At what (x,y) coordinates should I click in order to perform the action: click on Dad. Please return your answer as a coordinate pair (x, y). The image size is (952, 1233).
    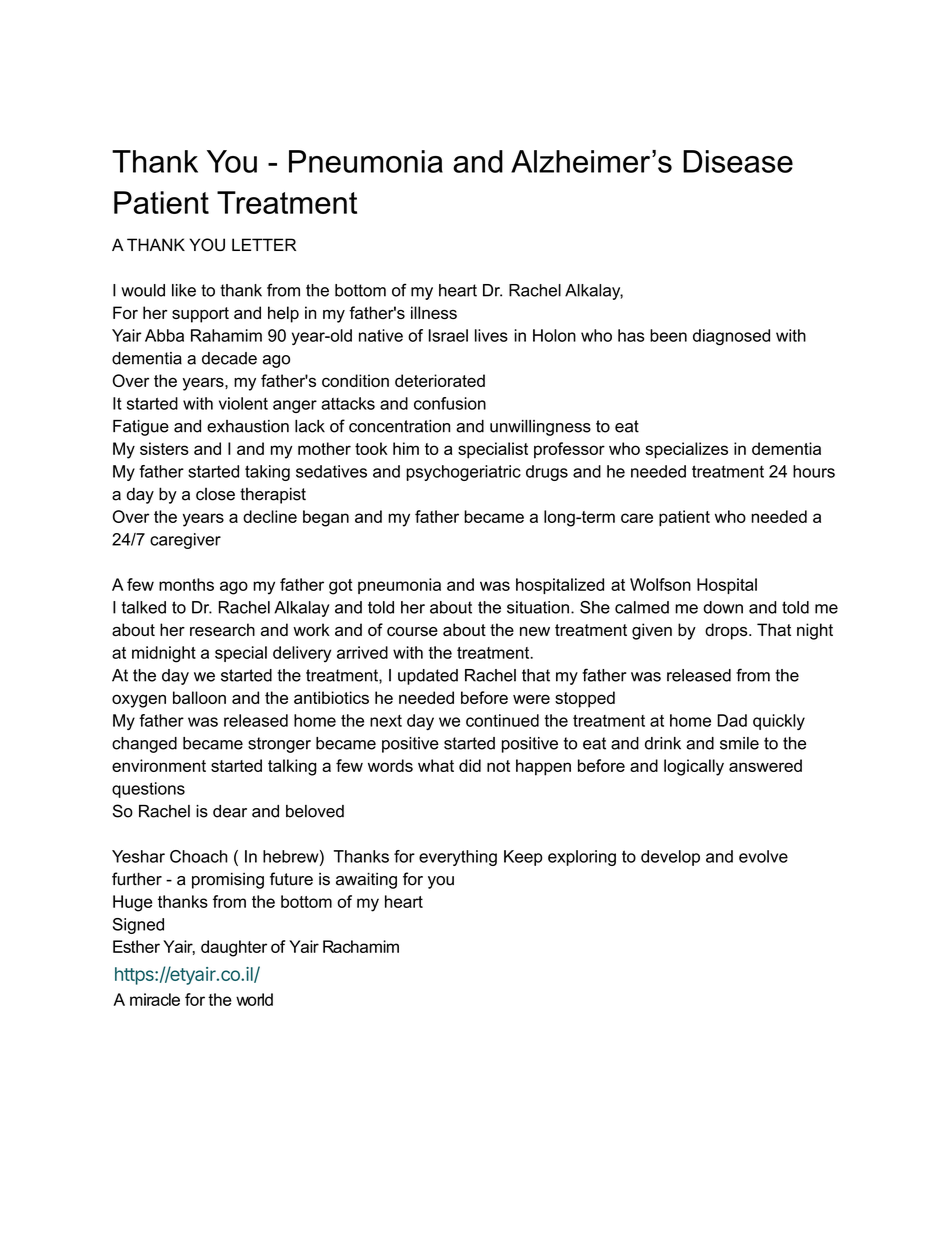
    Looking at the image, I should click on (732, 720).
